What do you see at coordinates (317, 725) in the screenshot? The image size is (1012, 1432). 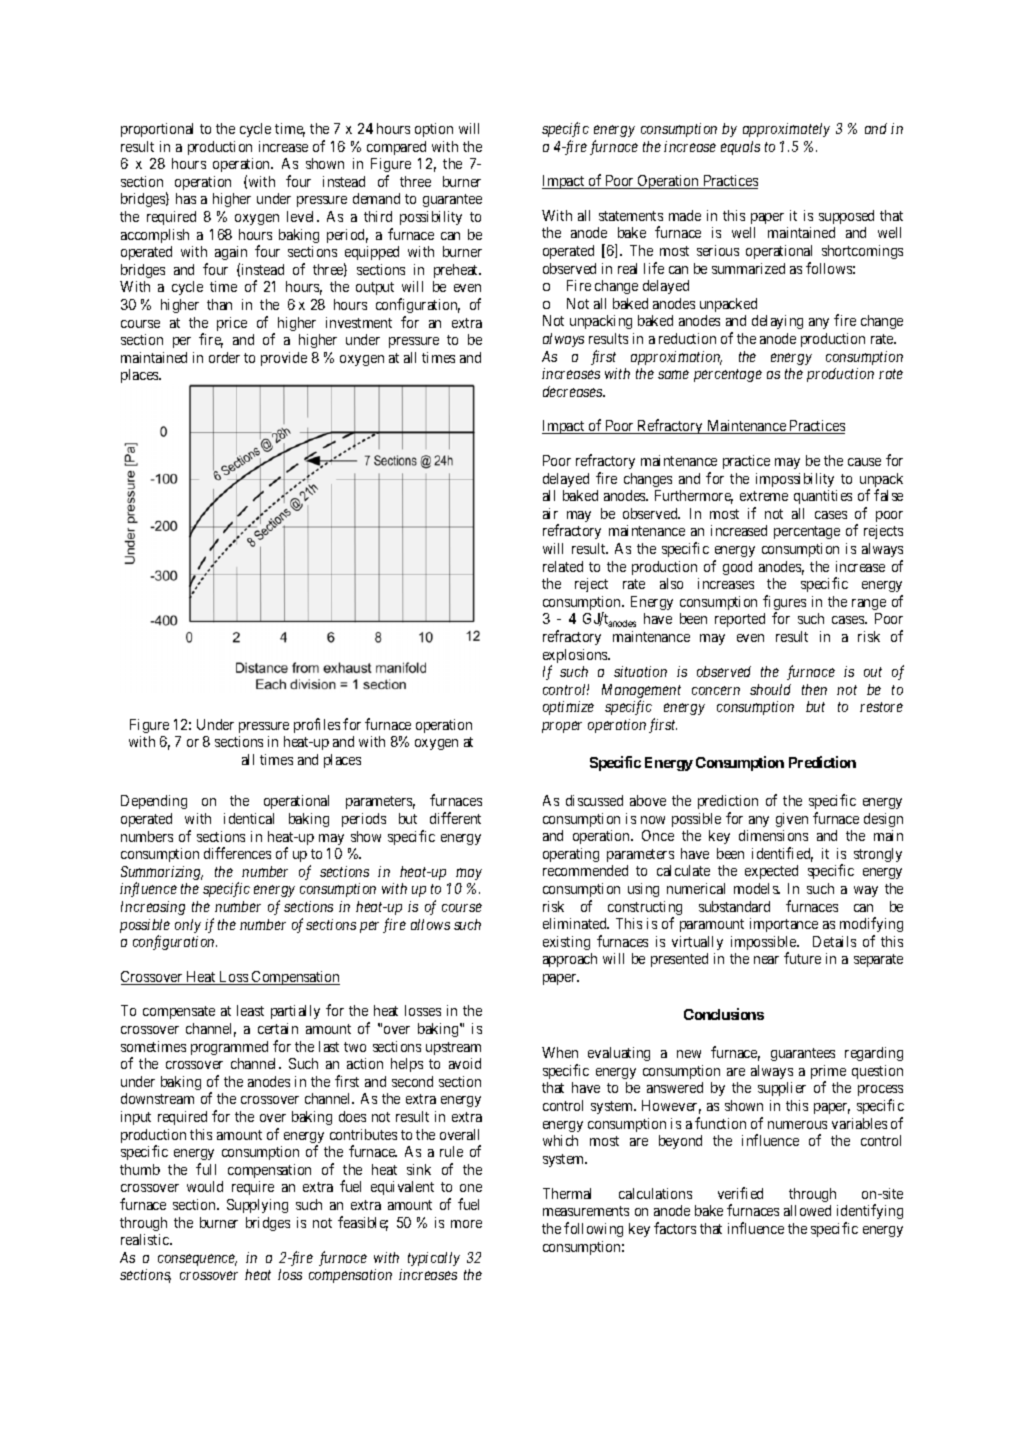 I see `profiles` at bounding box center [317, 725].
